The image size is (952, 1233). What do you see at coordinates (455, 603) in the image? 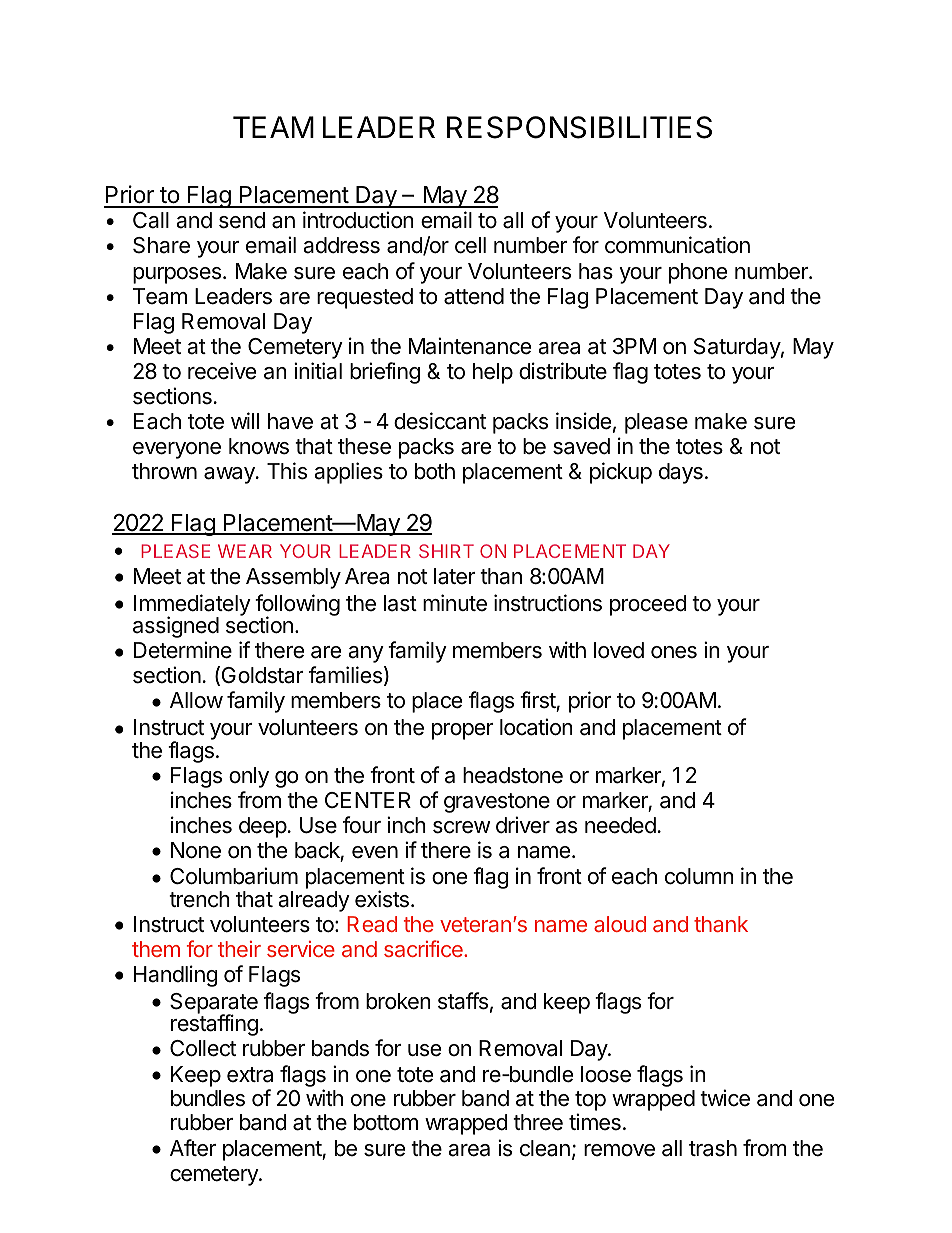
I see `minute` at bounding box center [455, 603].
